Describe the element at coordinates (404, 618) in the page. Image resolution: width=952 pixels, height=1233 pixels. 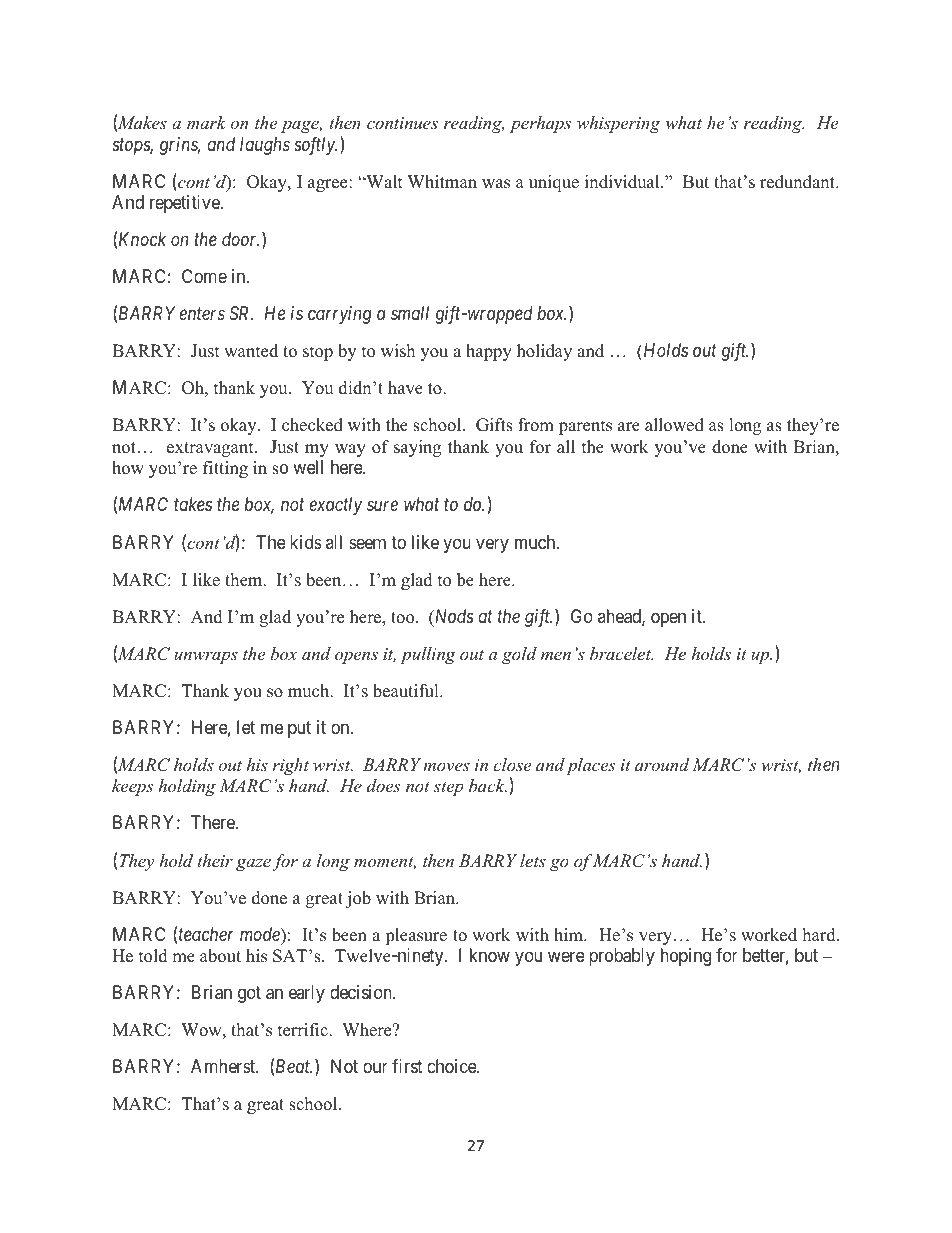
I see `too` at that location.
